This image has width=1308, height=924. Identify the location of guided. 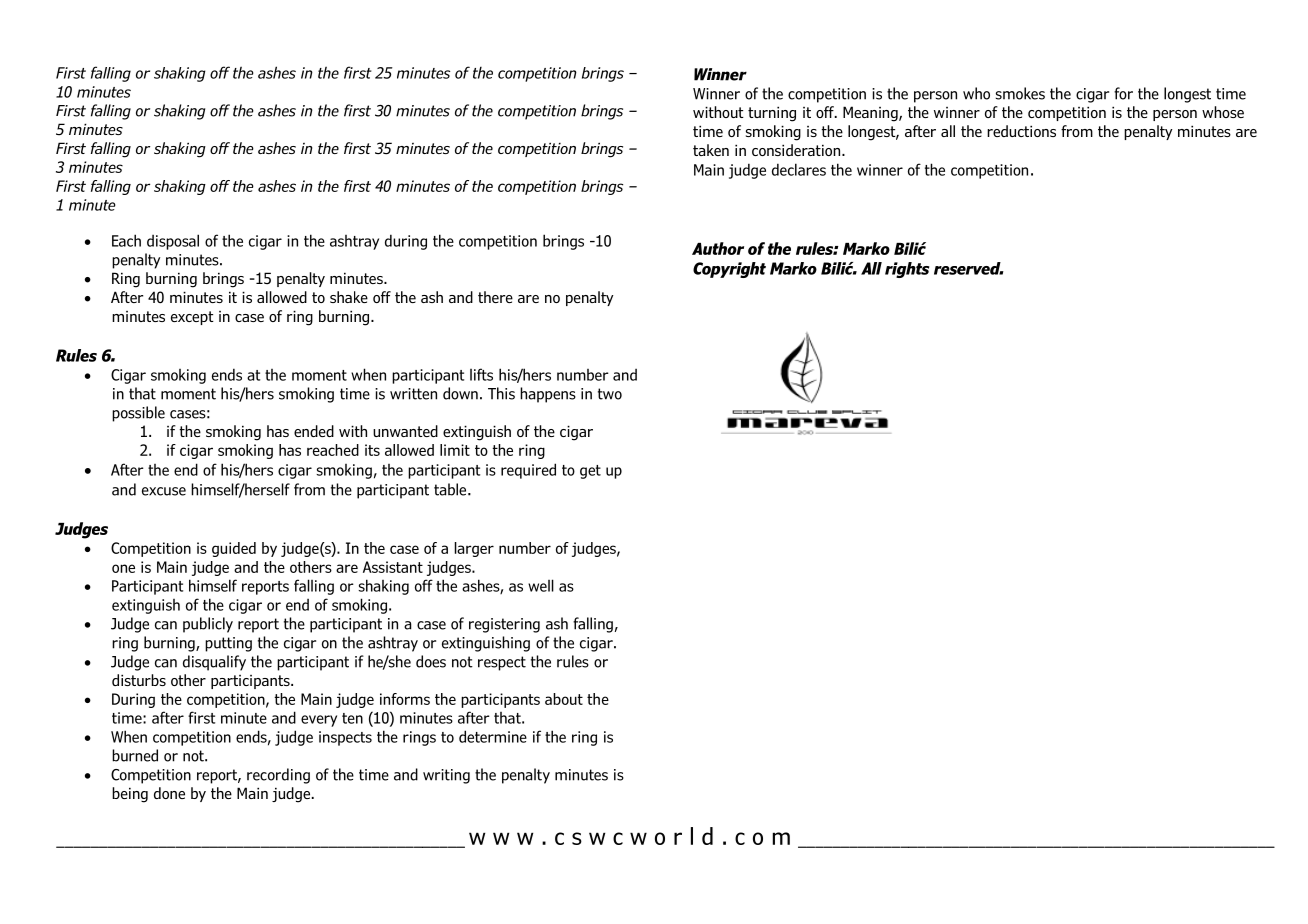
(234, 549).
